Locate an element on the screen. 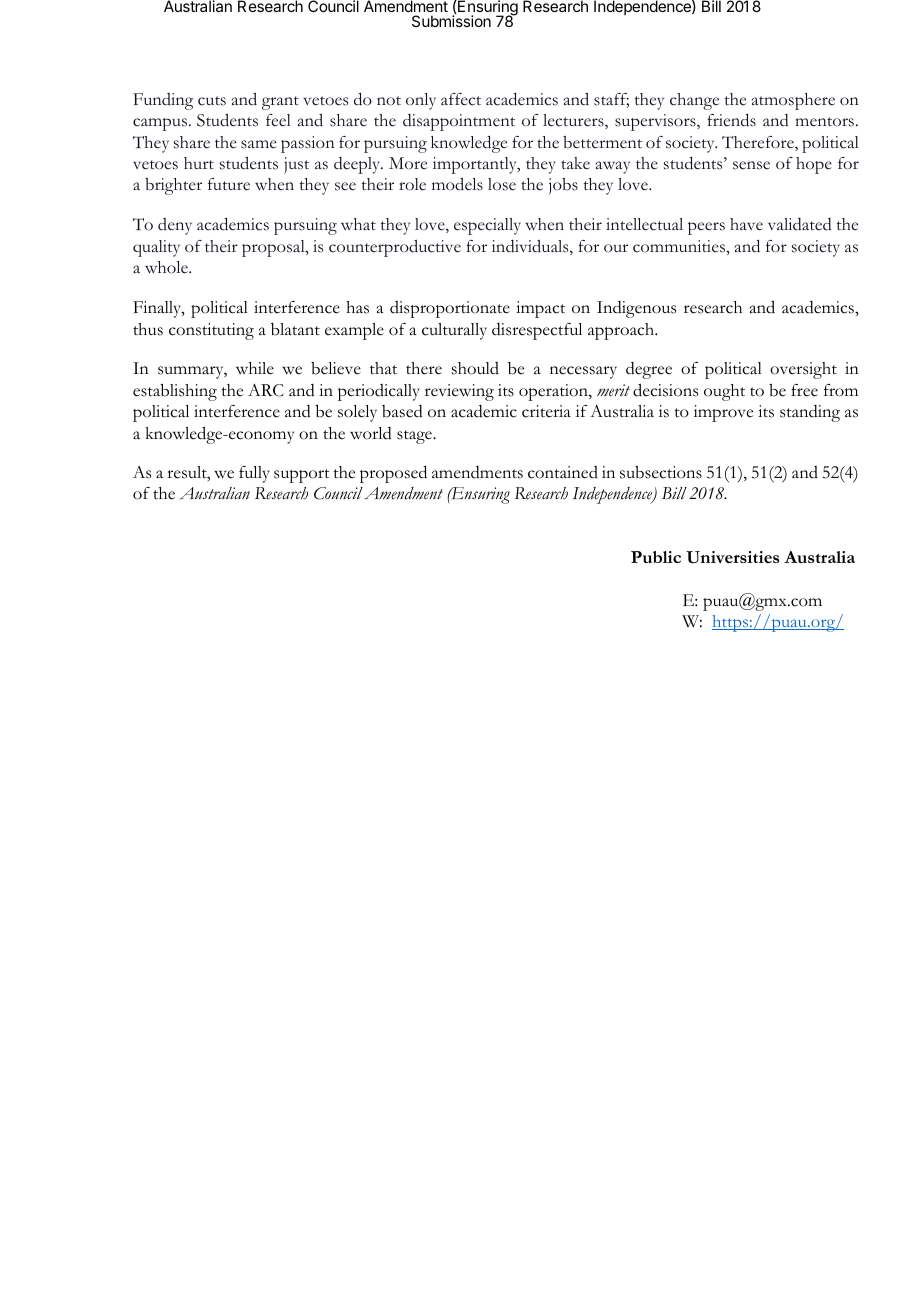 This screenshot has height=1308, width=924. have is located at coordinates (746, 224).
